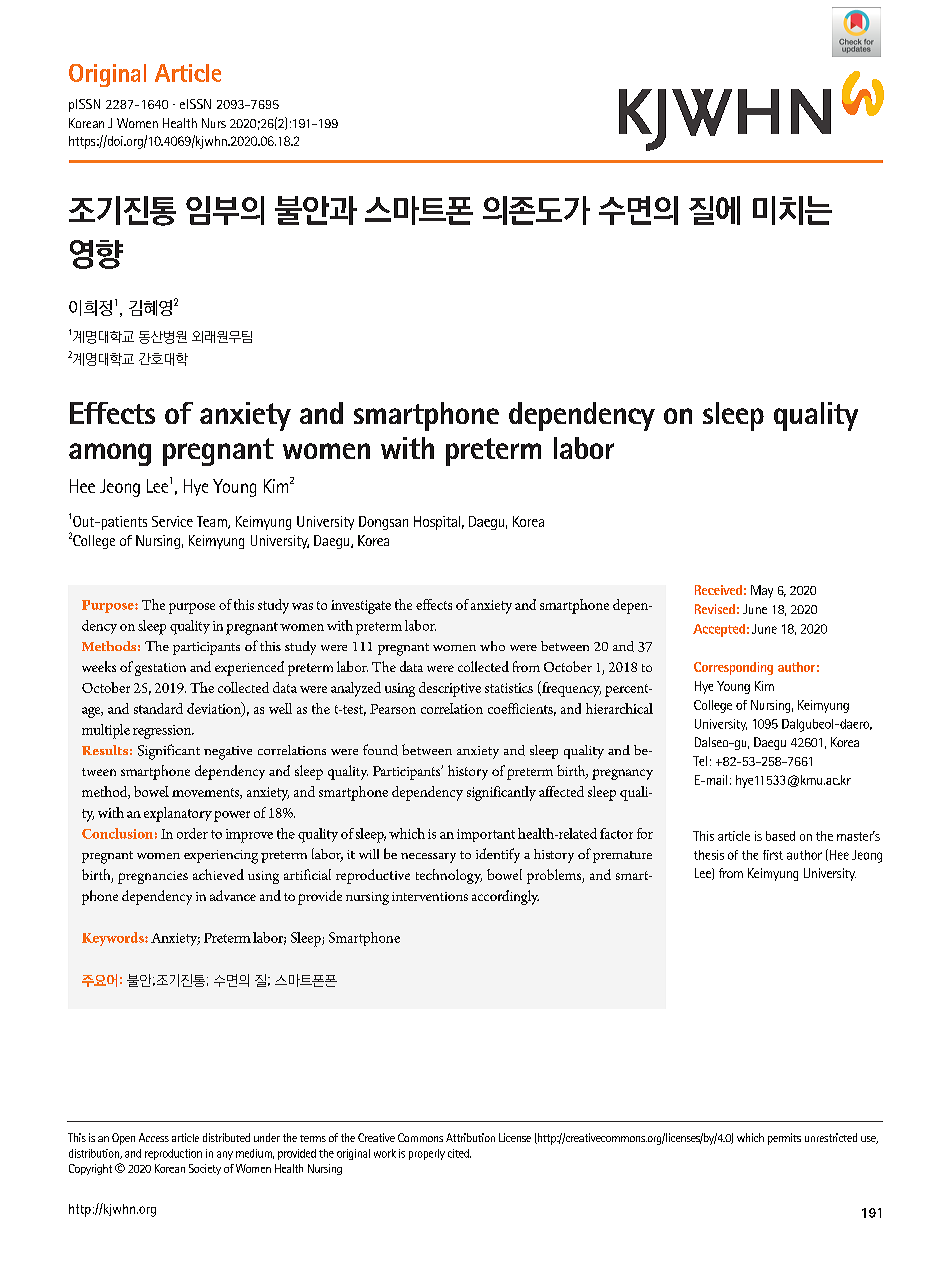 The width and height of the image is (952, 1270). I want to click on cited, so click(459, 1153).
